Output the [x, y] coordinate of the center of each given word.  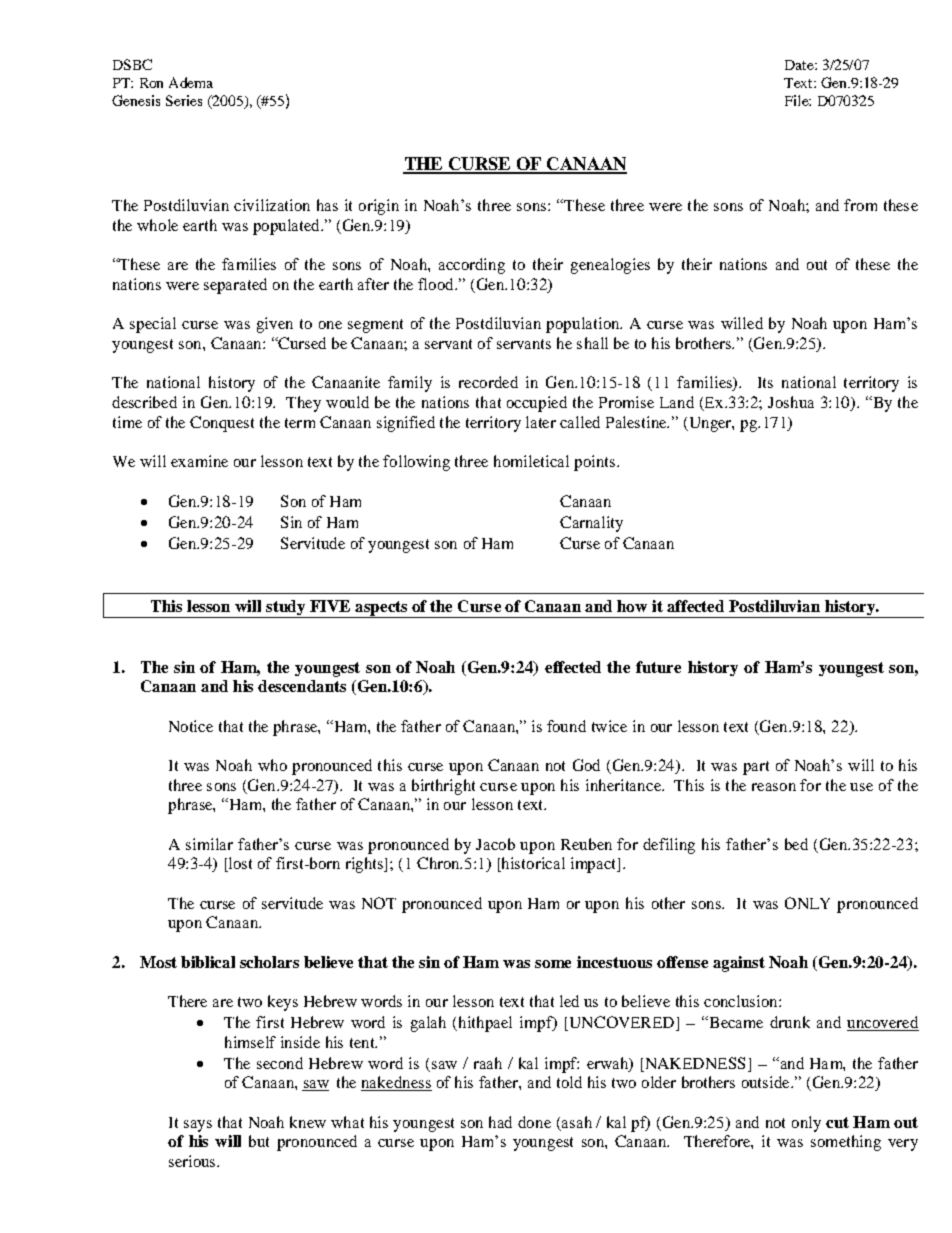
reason [774, 787]
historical [532, 864]
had [500, 1122]
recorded [488, 382]
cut [837, 1122]
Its [765, 382]
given [275, 325]
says [198, 1126]
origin [379, 207]
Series [184, 100]
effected [573, 667]
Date [800, 65]
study [286, 609]
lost [239, 864]
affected [695, 606]
